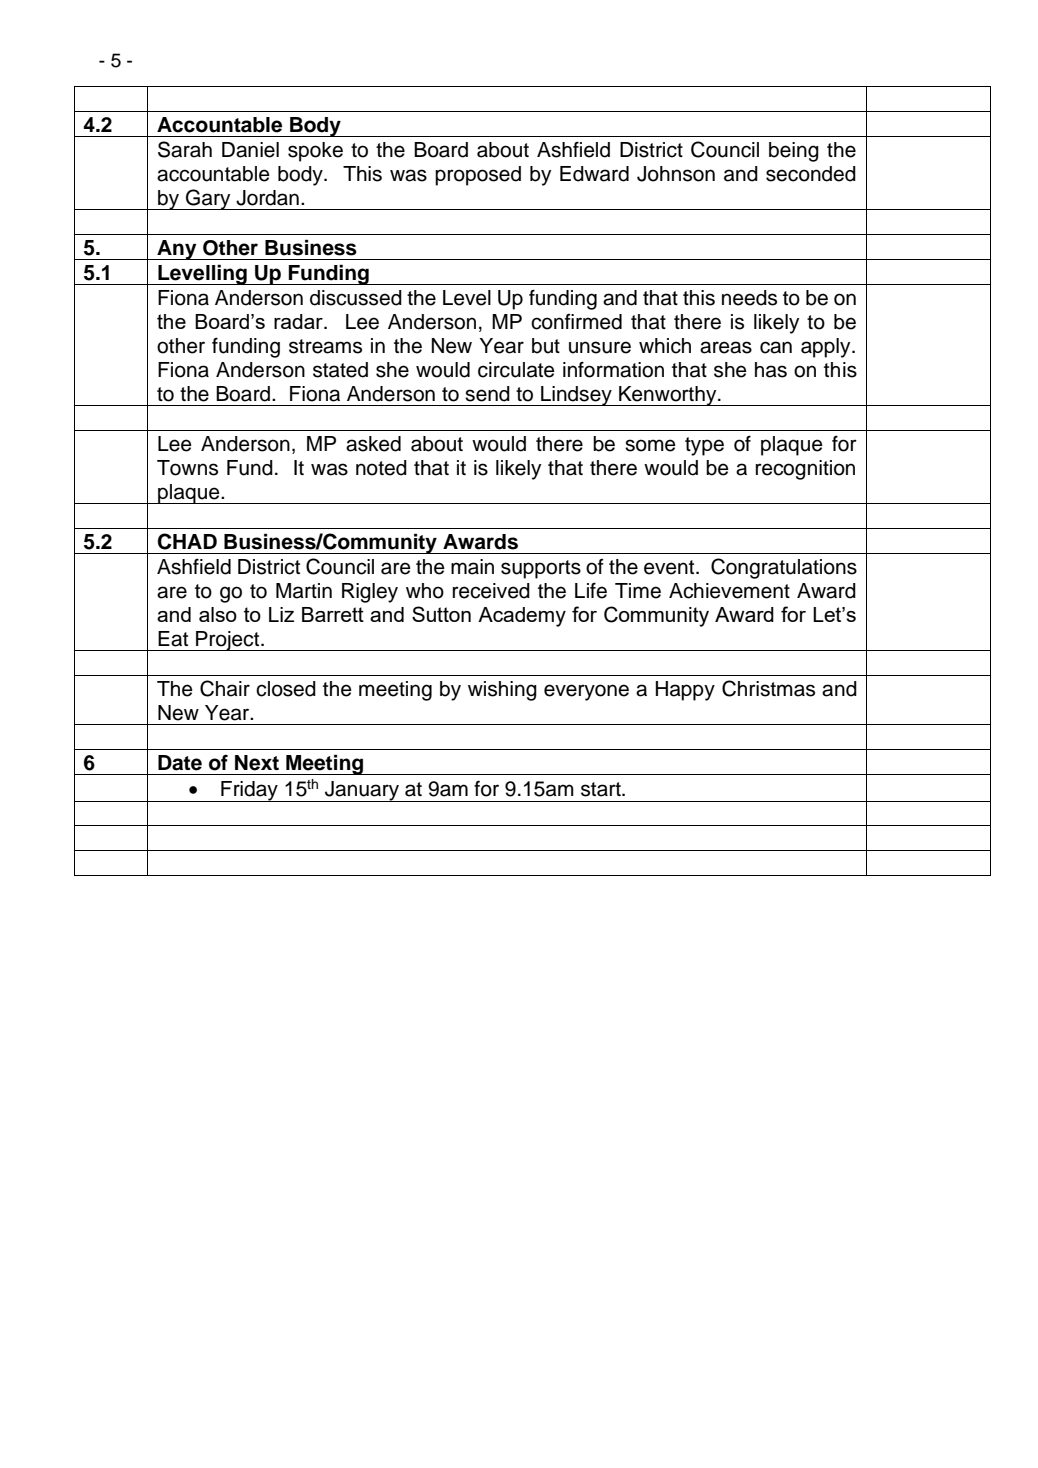 The image size is (1038, 1468). Describe the element at coordinates (250, 150) in the screenshot. I see `Daniel` at that location.
